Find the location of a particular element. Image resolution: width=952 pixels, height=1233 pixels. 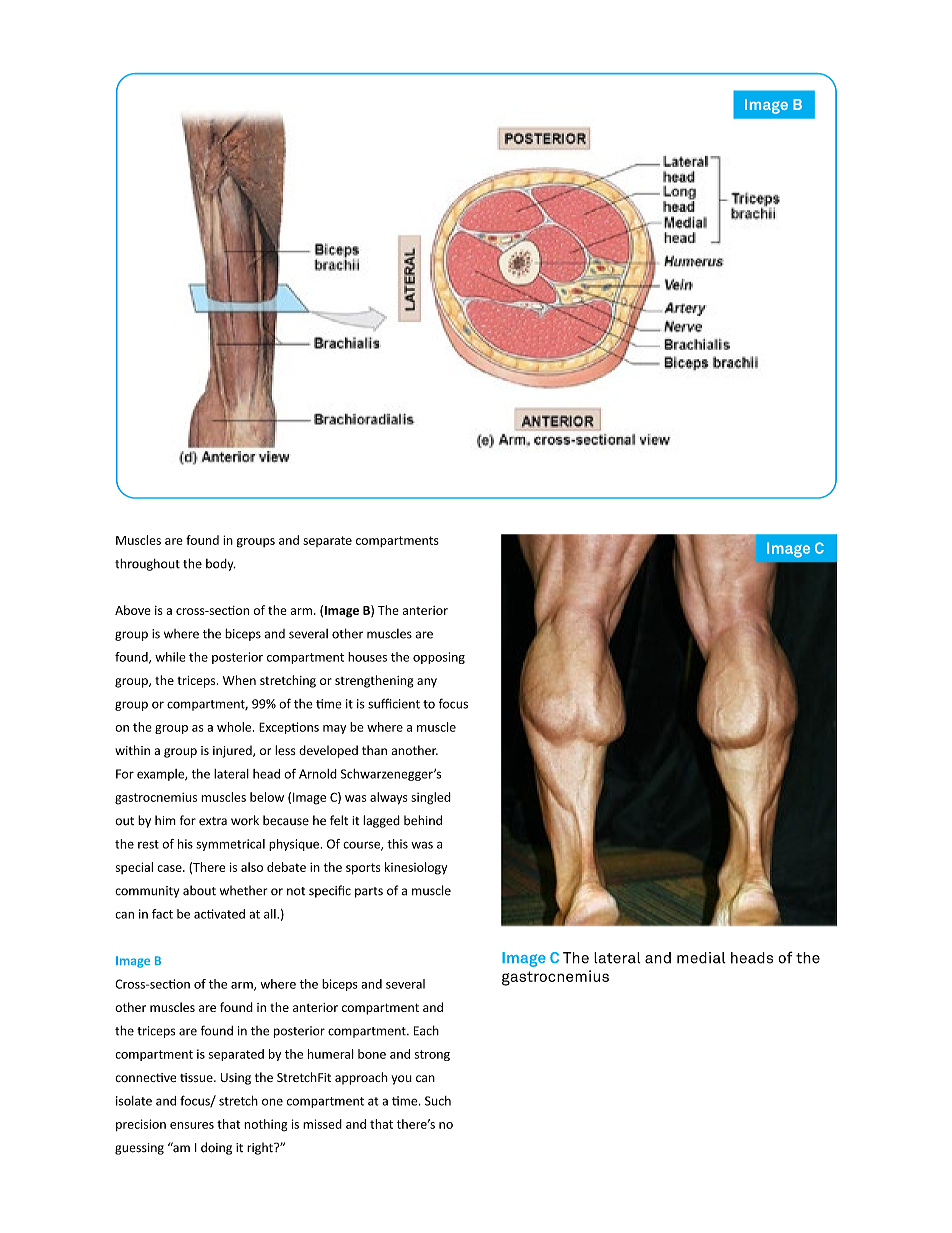

within is located at coordinates (132, 750).
